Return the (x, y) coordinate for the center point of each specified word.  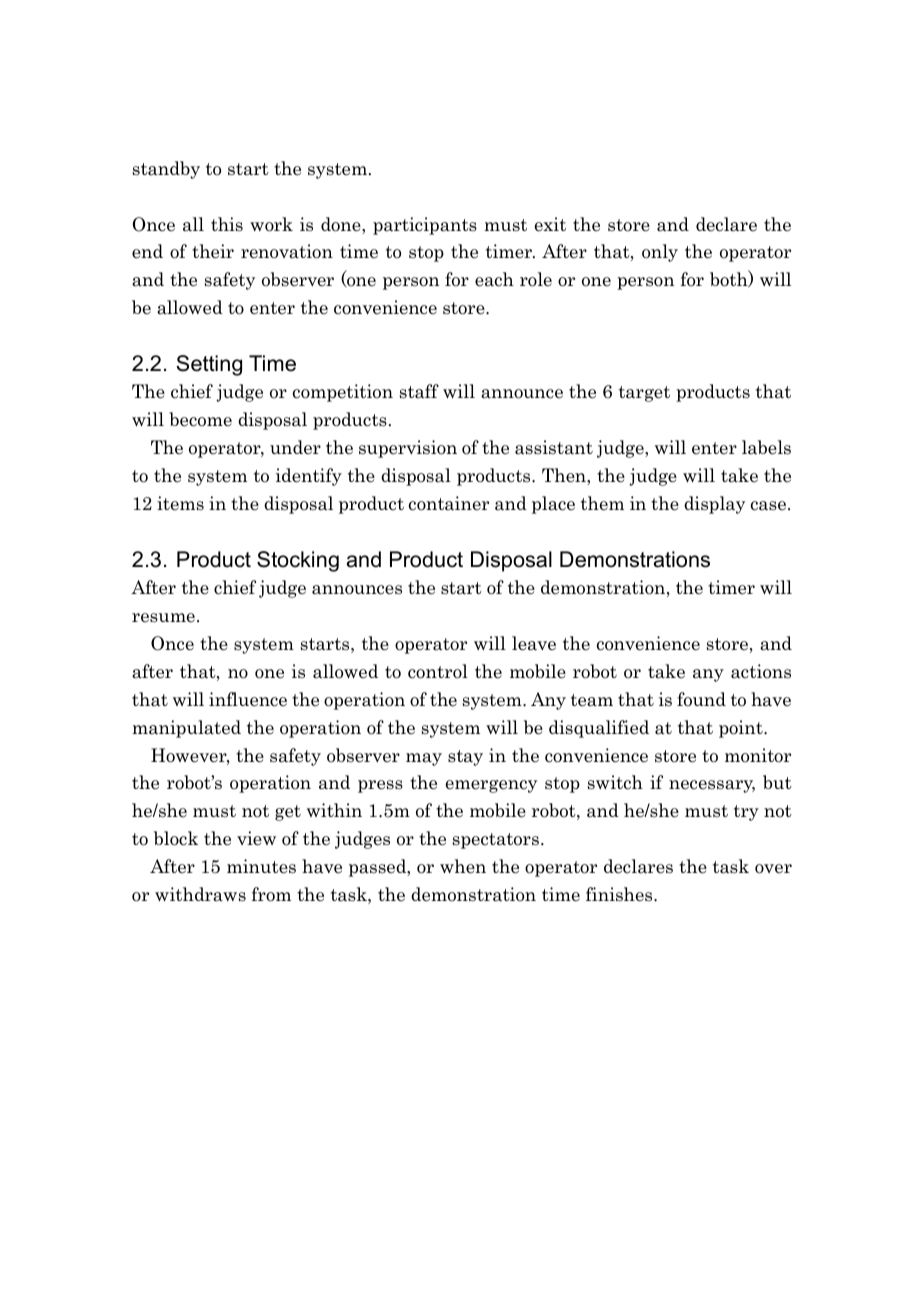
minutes (261, 866)
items (180, 503)
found (701, 699)
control (438, 671)
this (227, 224)
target (644, 394)
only (660, 253)
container (449, 503)
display (714, 505)
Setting (209, 365)
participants (425, 226)
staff (419, 391)
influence (248, 699)
